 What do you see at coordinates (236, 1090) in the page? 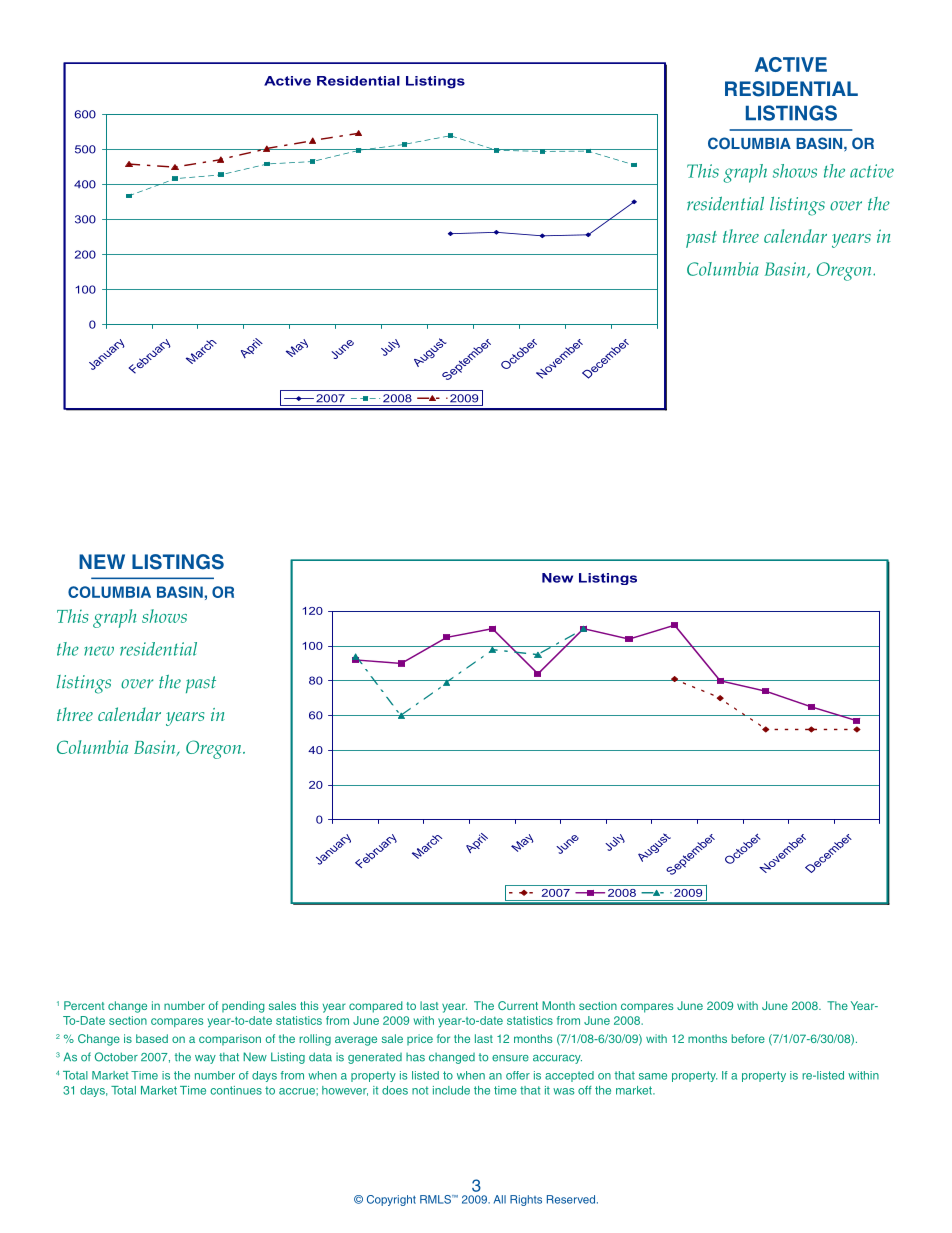
I see `continues` at bounding box center [236, 1090].
